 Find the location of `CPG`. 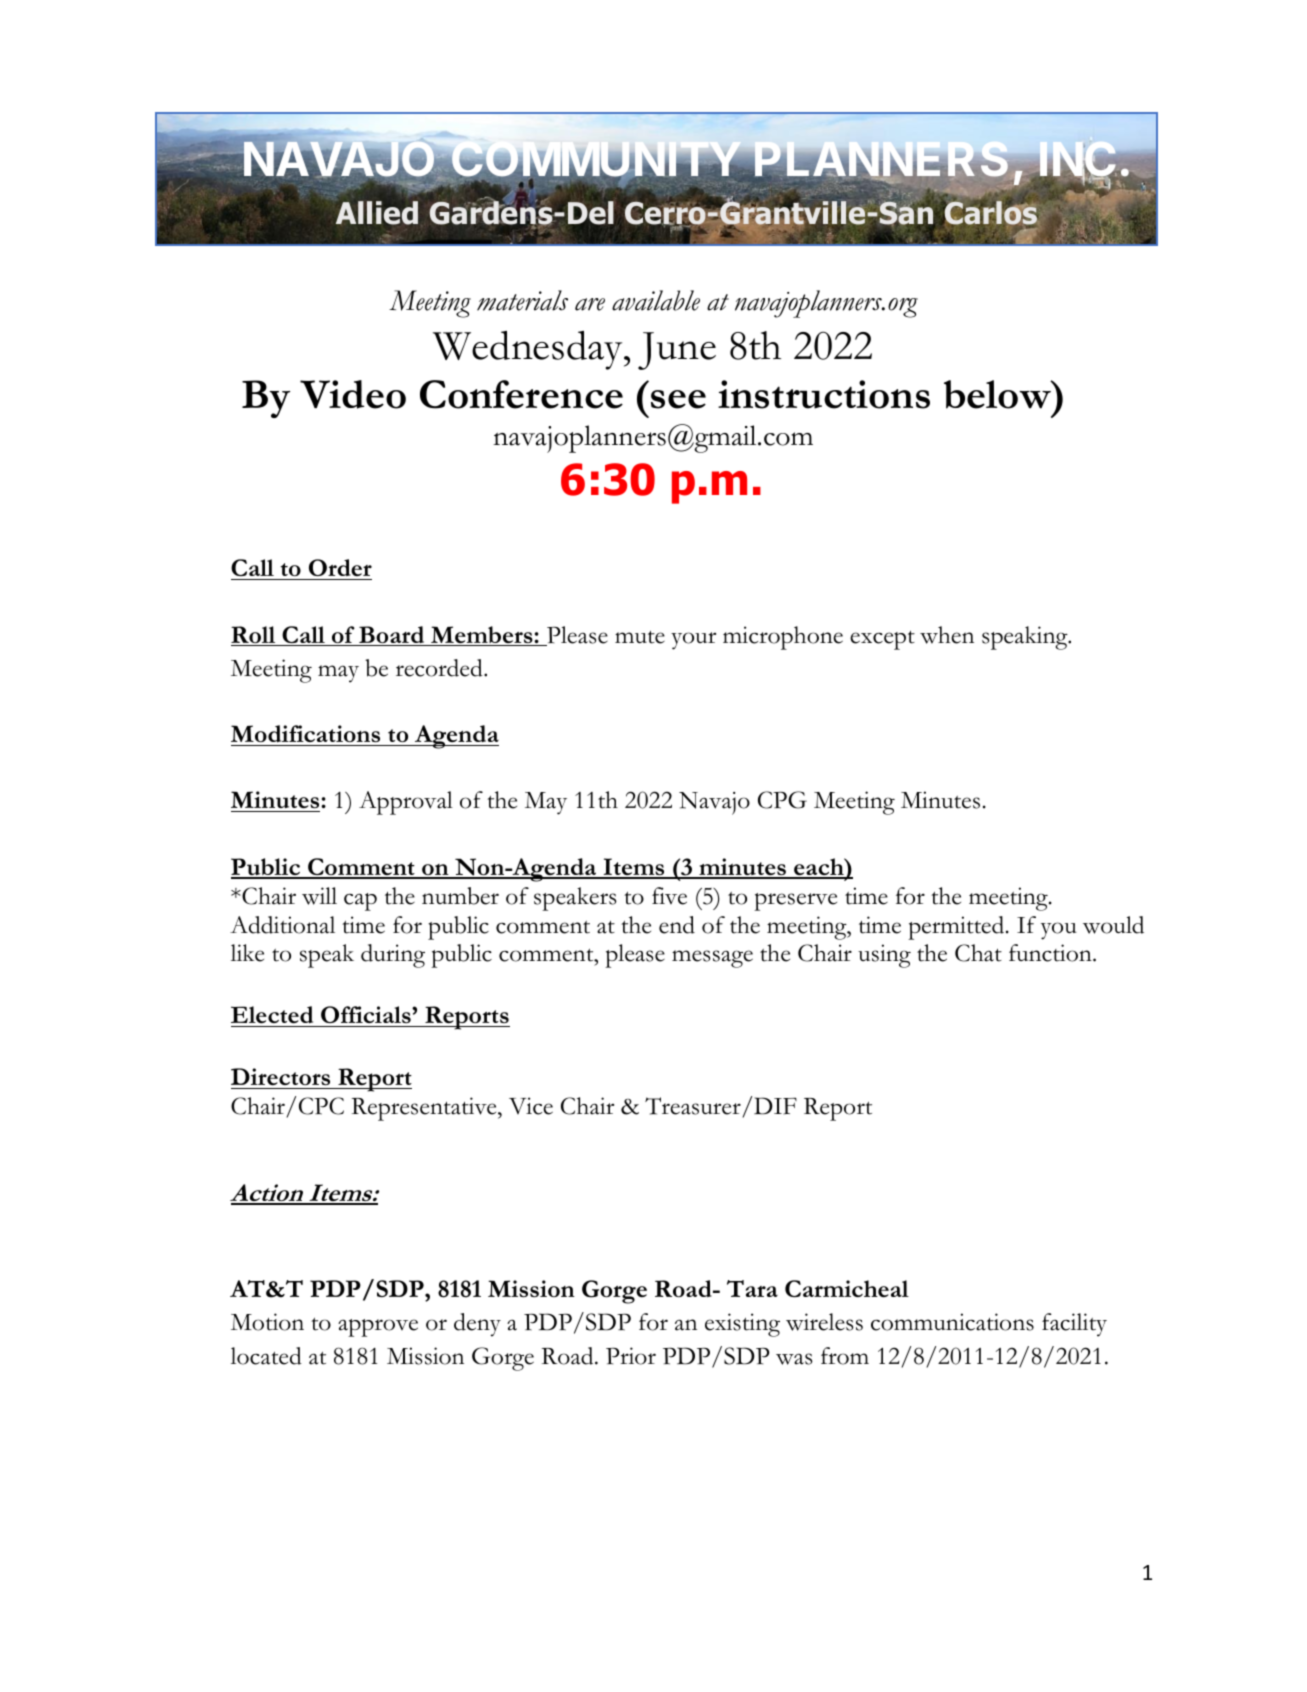

CPG is located at coordinates (782, 800).
